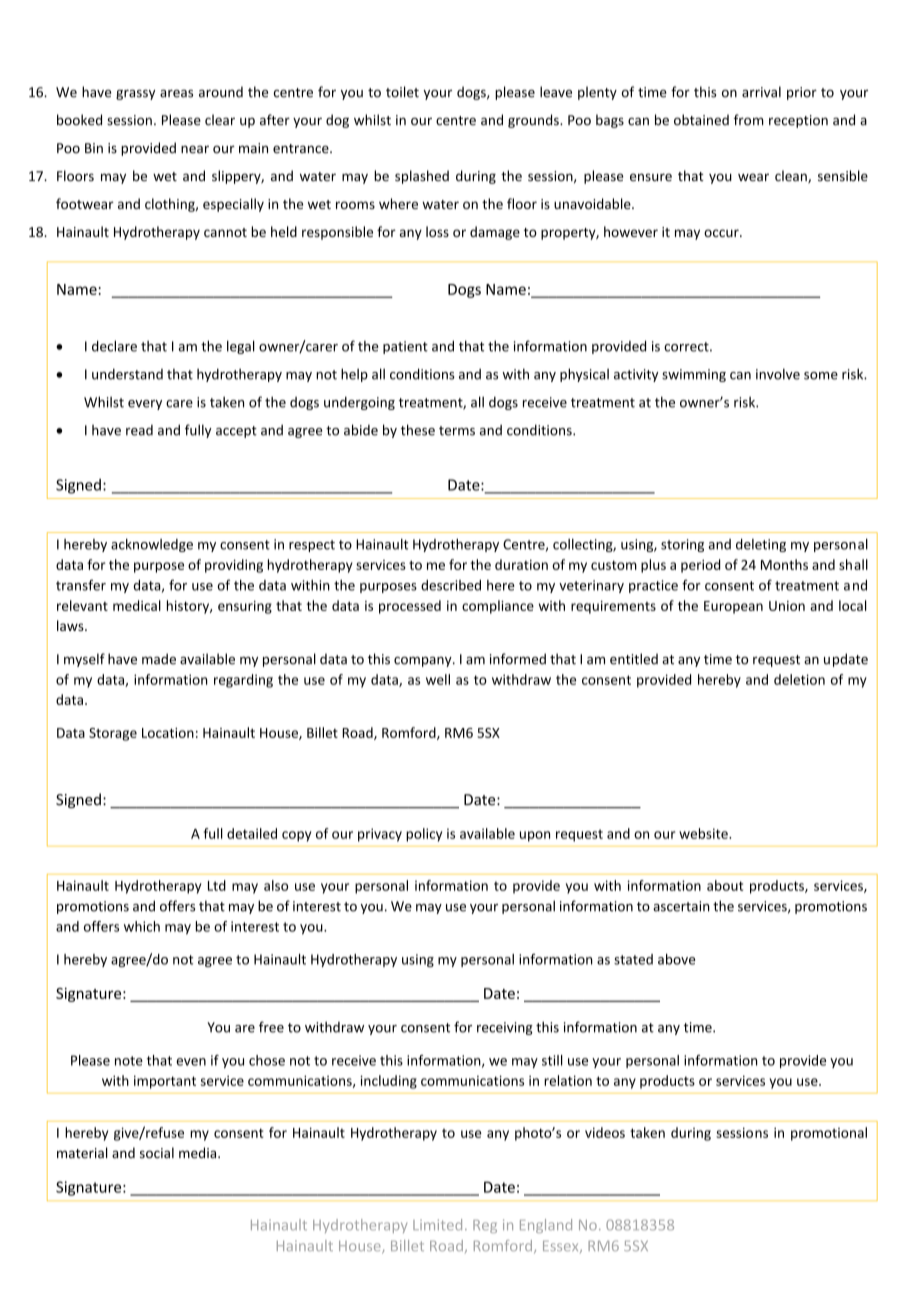  I want to click on from, so click(749, 120).
